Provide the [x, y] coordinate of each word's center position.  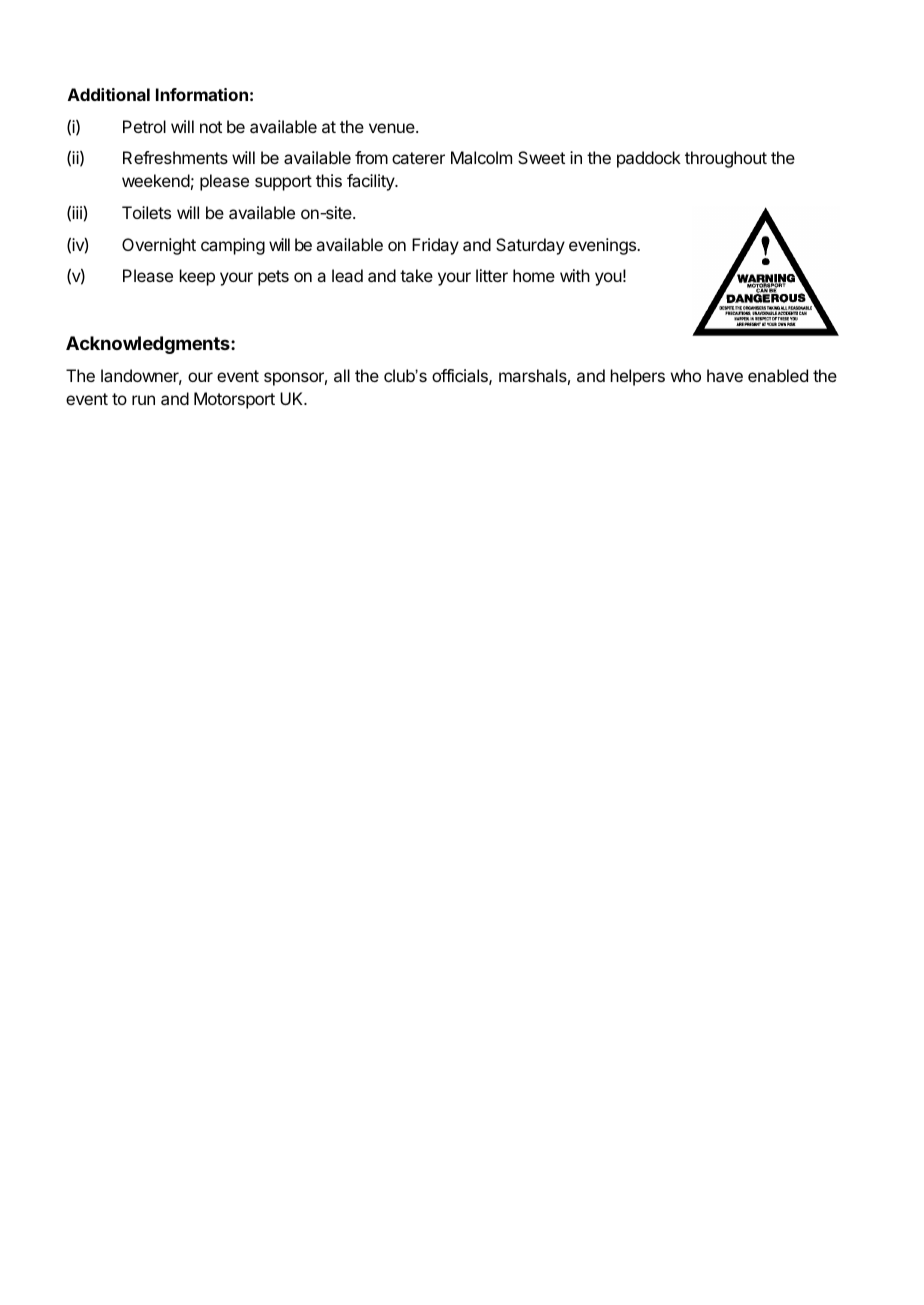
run [143, 400]
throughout [726, 159]
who [686, 375]
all [342, 375]
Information [202, 94]
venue [393, 128]
